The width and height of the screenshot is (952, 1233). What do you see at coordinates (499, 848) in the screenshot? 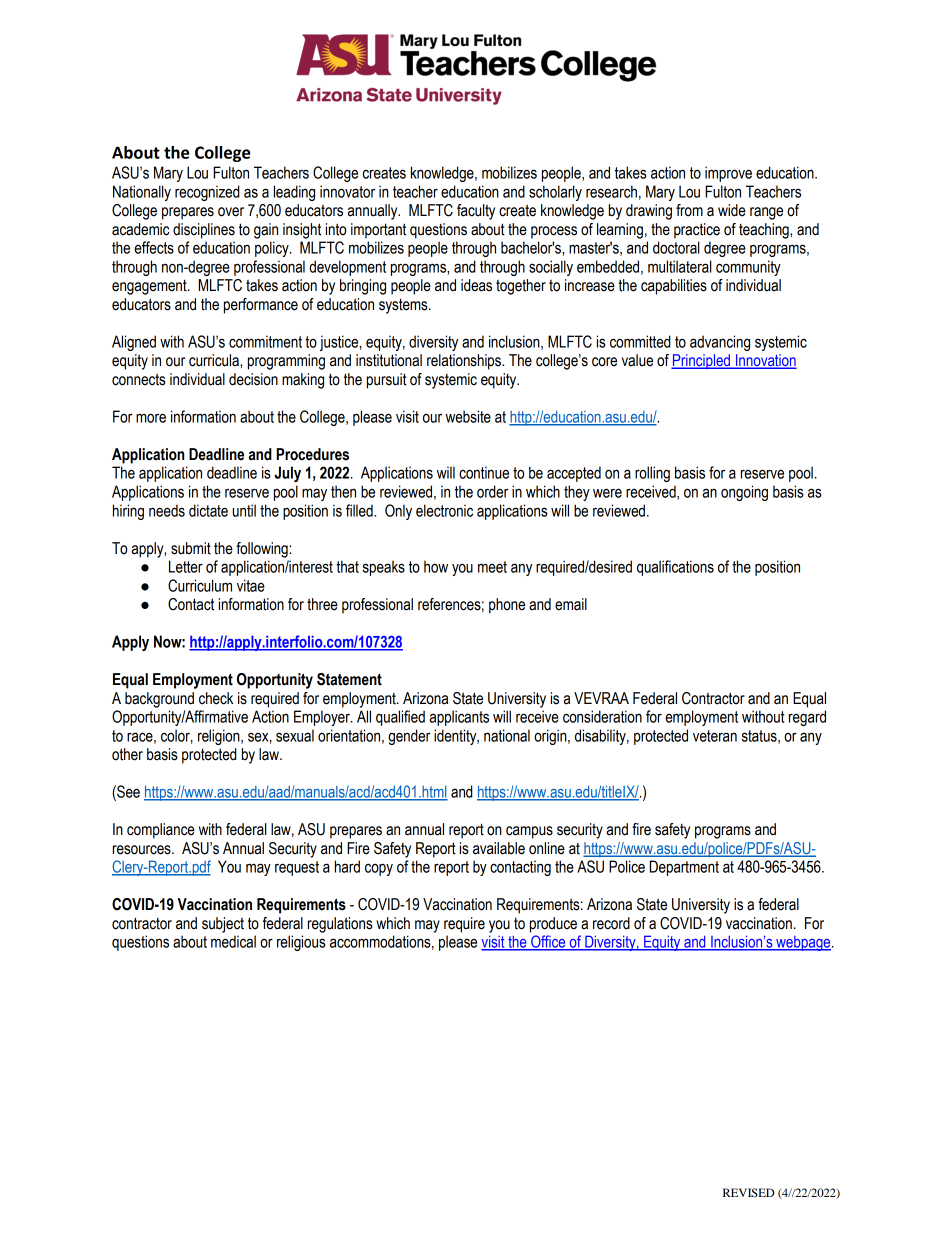
I see `available` at bounding box center [499, 848].
